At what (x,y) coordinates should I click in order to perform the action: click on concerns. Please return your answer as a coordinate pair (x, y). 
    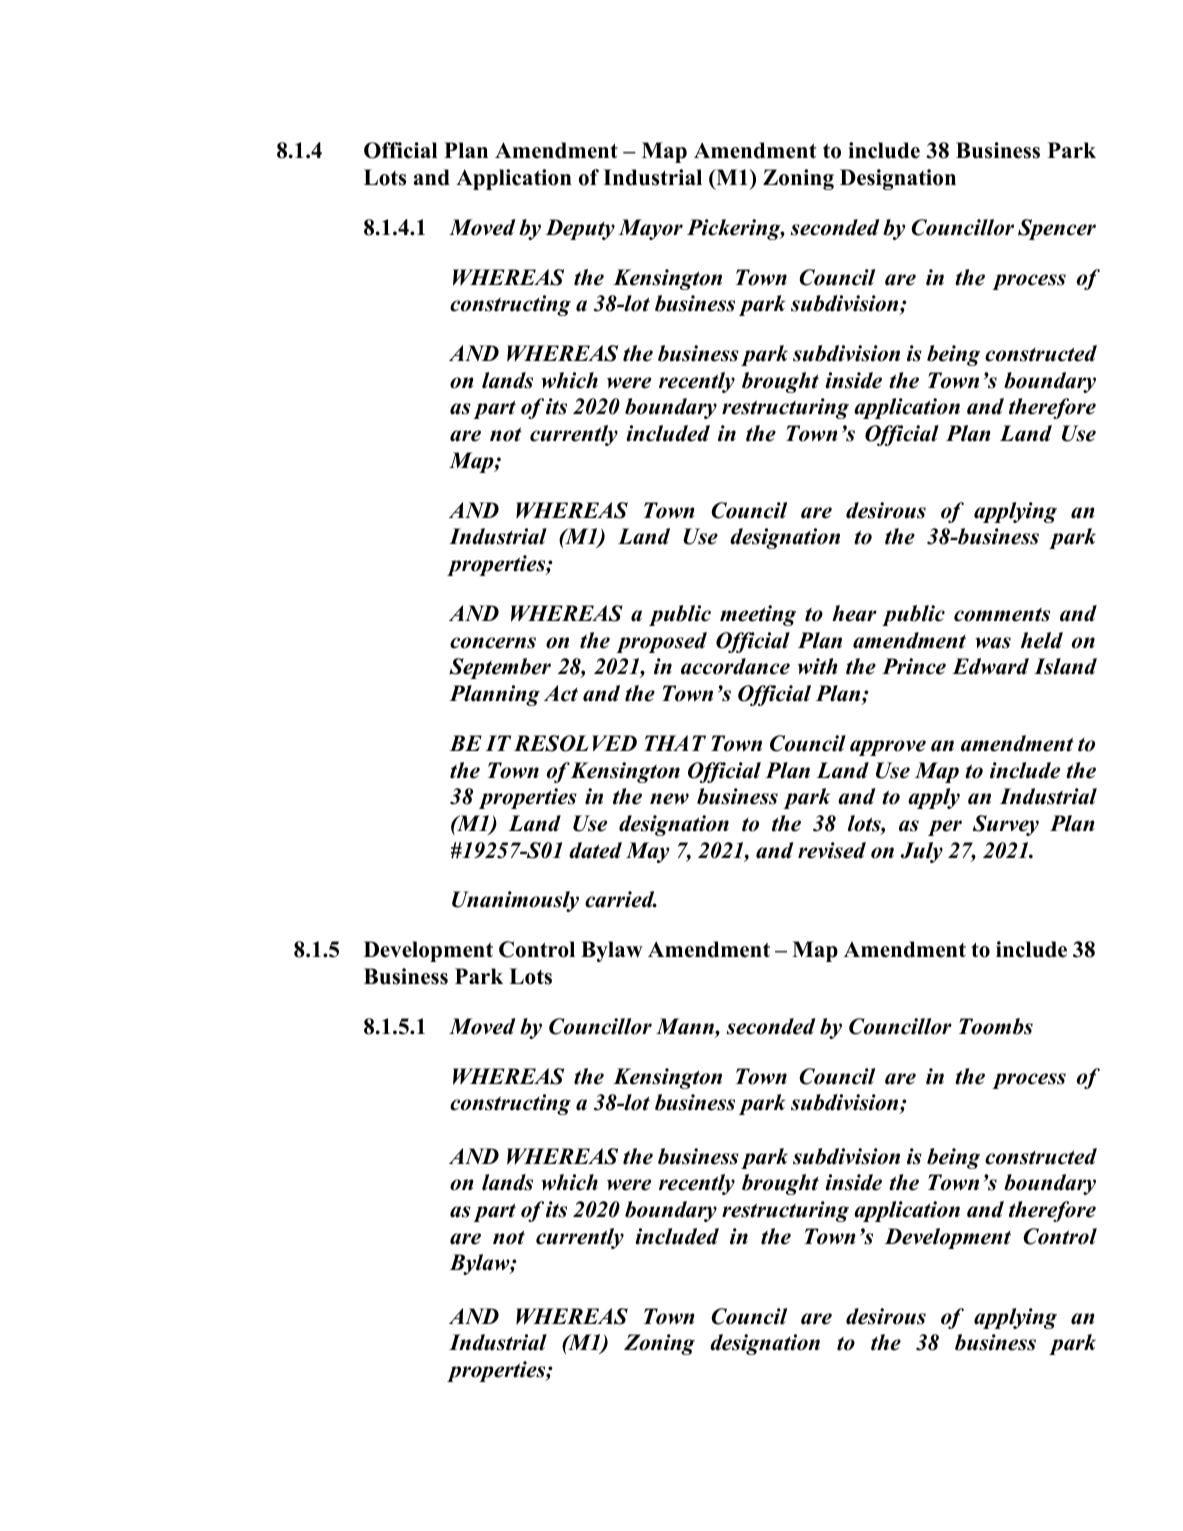
    Looking at the image, I should click on (493, 643).
